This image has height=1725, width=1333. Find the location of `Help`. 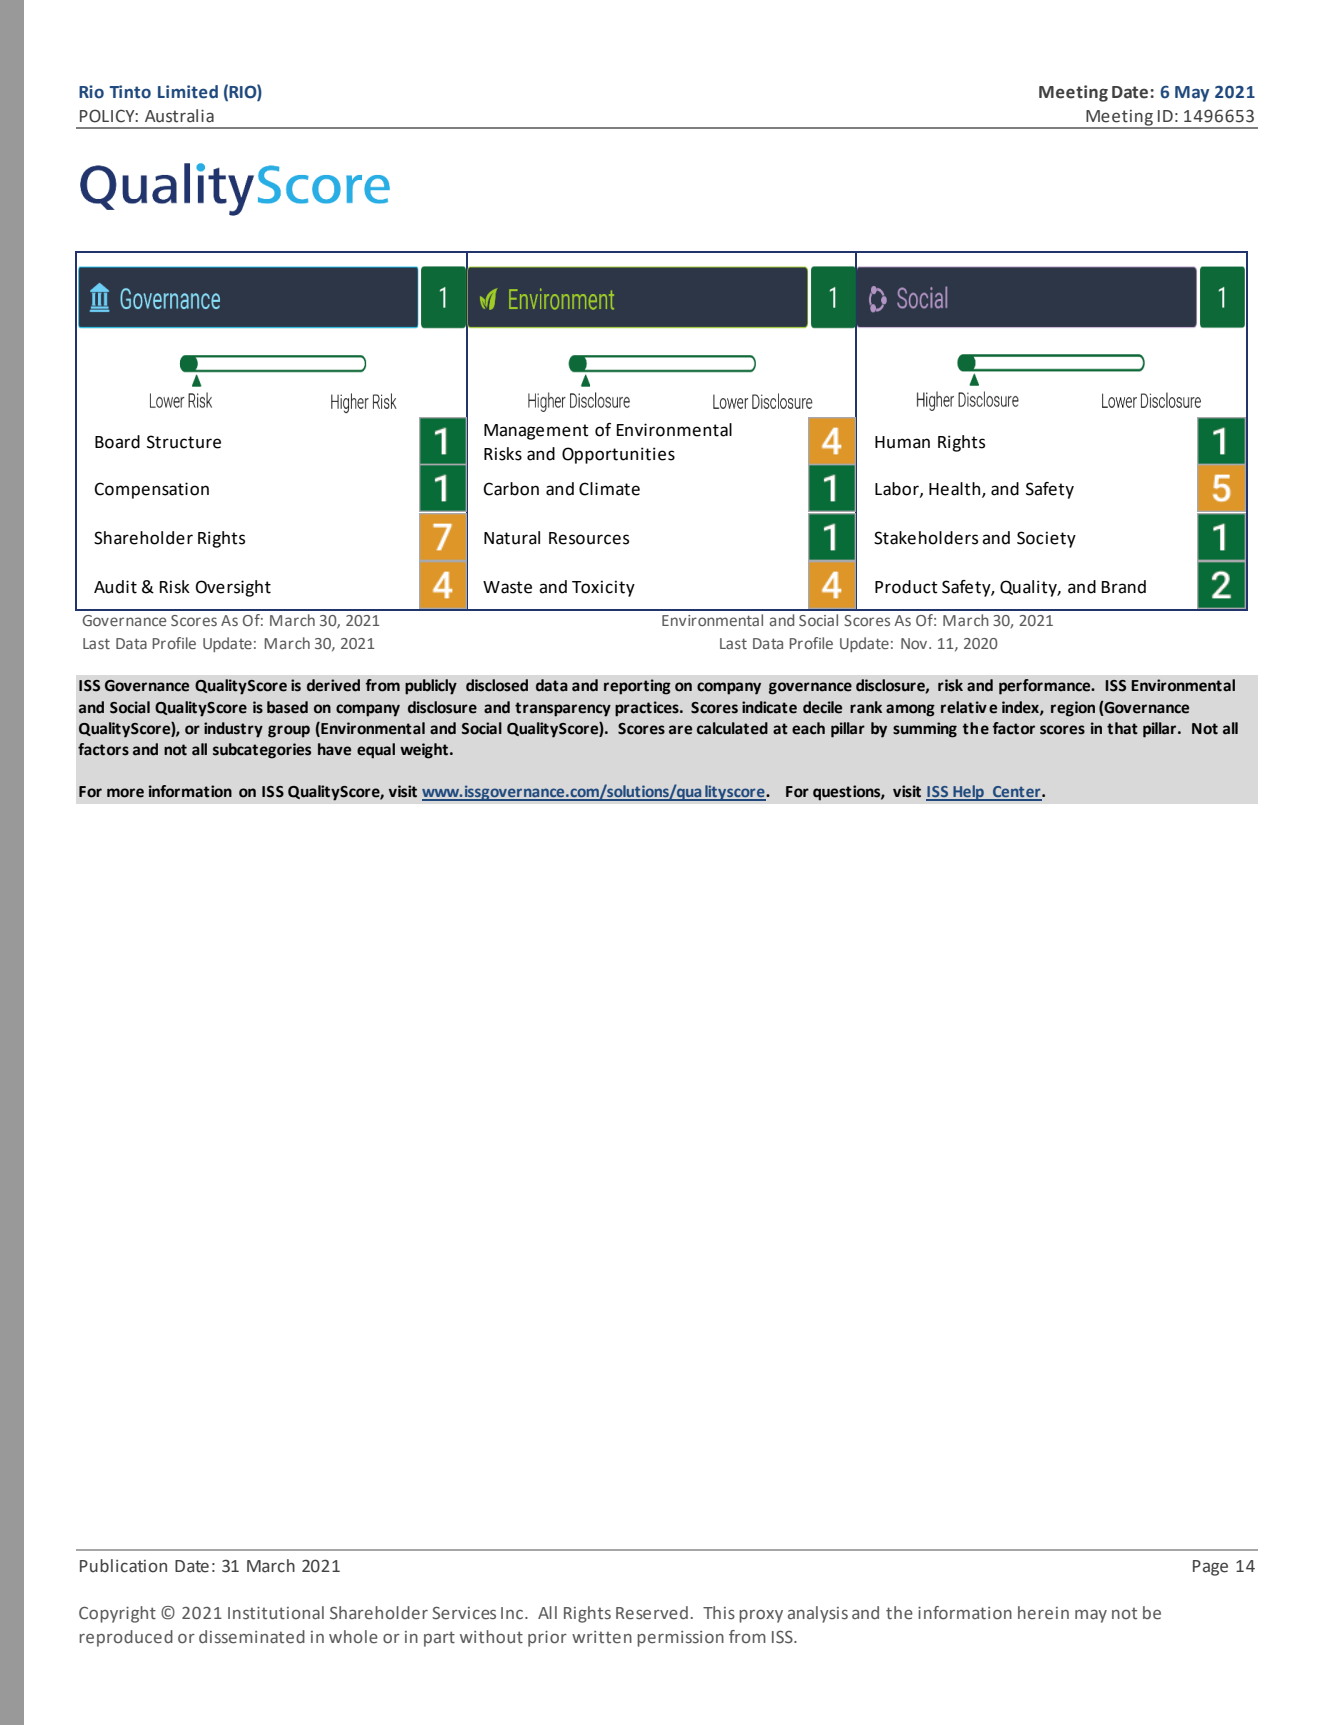

Help is located at coordinates (968, 793).
